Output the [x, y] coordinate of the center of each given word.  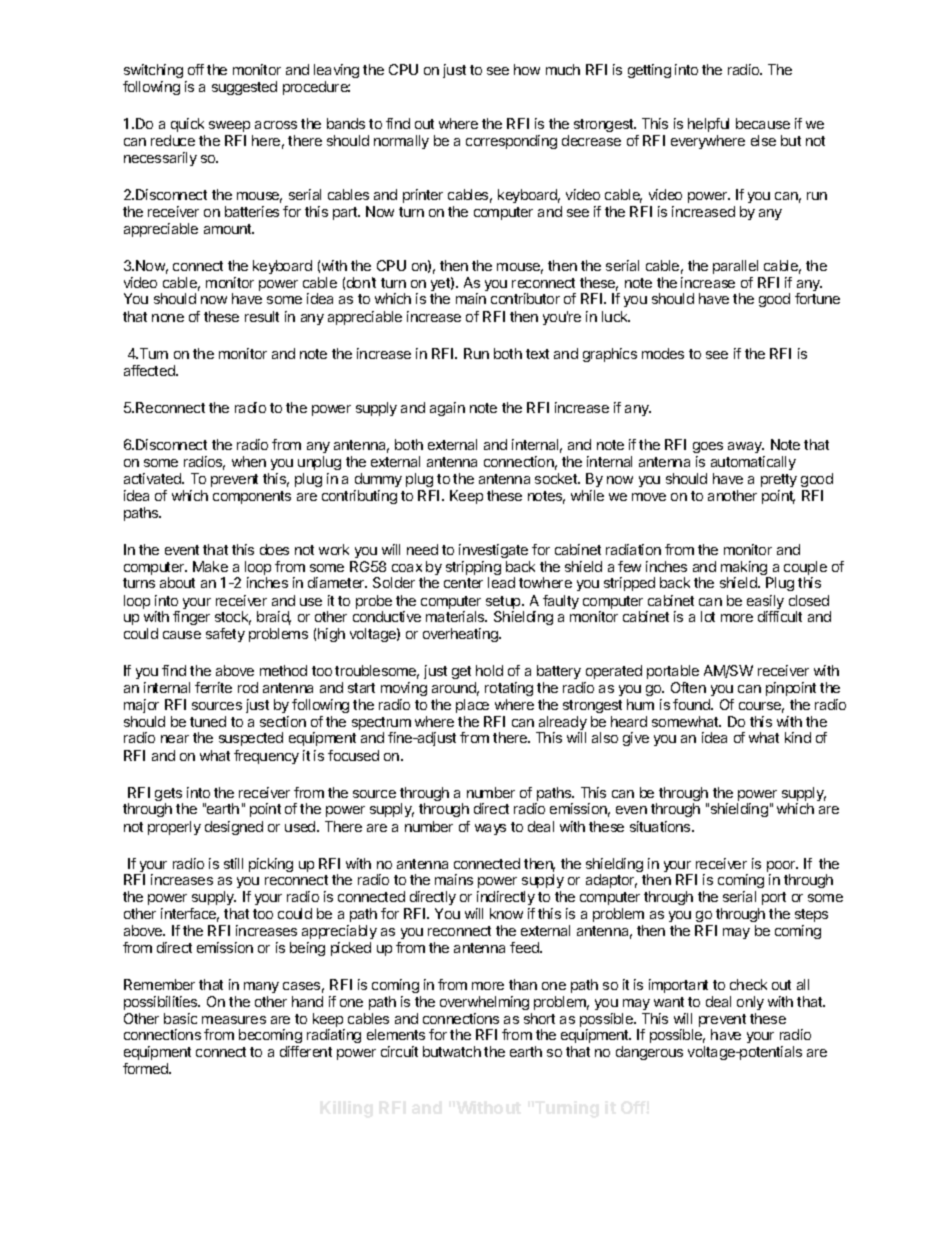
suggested [244, 88]
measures [234, 1020]
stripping [473, 569]
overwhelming [484, 1003]
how [527, 69]
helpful [708, 125]
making [745, 569]
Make [210, 566]
